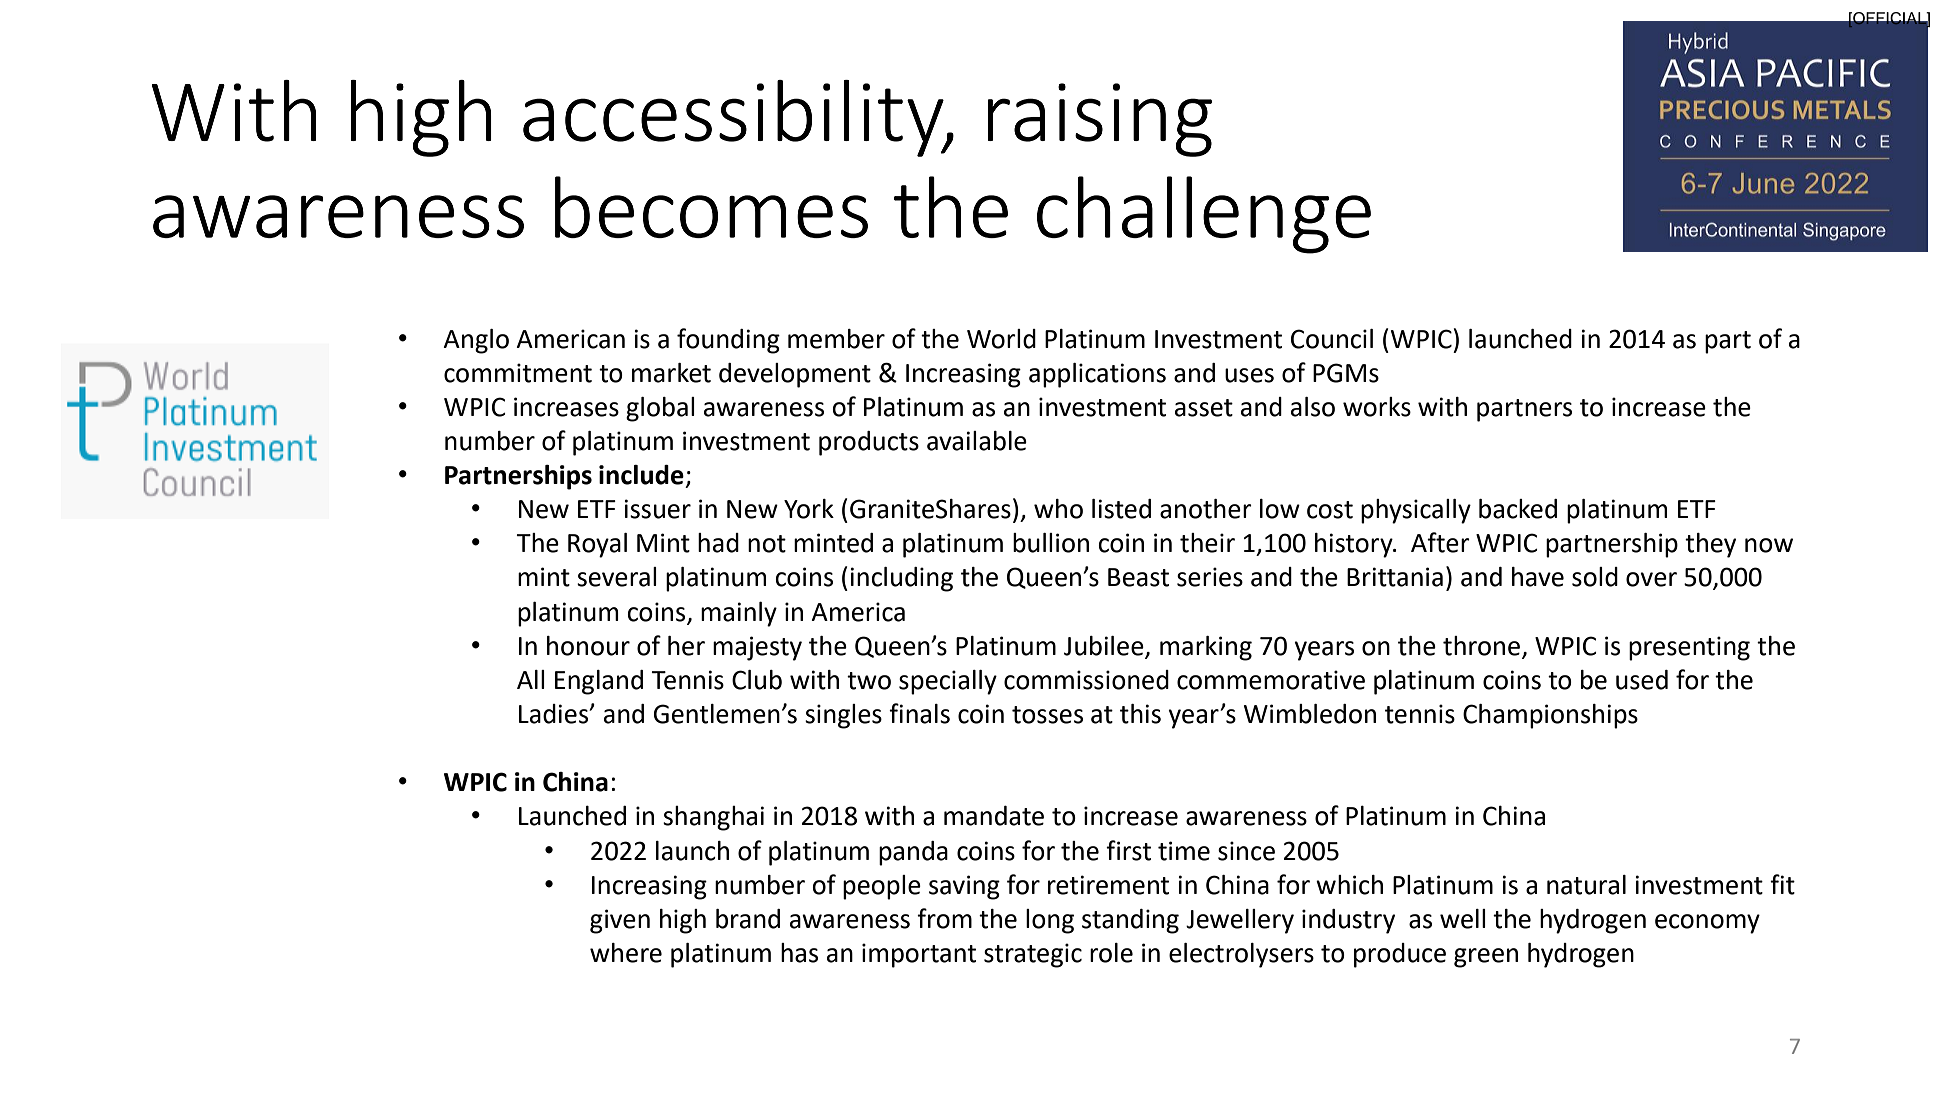  What do you see at coordinates (1100, 120) in the screenshot?
I see `raising` at bounding box center [1100, 120].
